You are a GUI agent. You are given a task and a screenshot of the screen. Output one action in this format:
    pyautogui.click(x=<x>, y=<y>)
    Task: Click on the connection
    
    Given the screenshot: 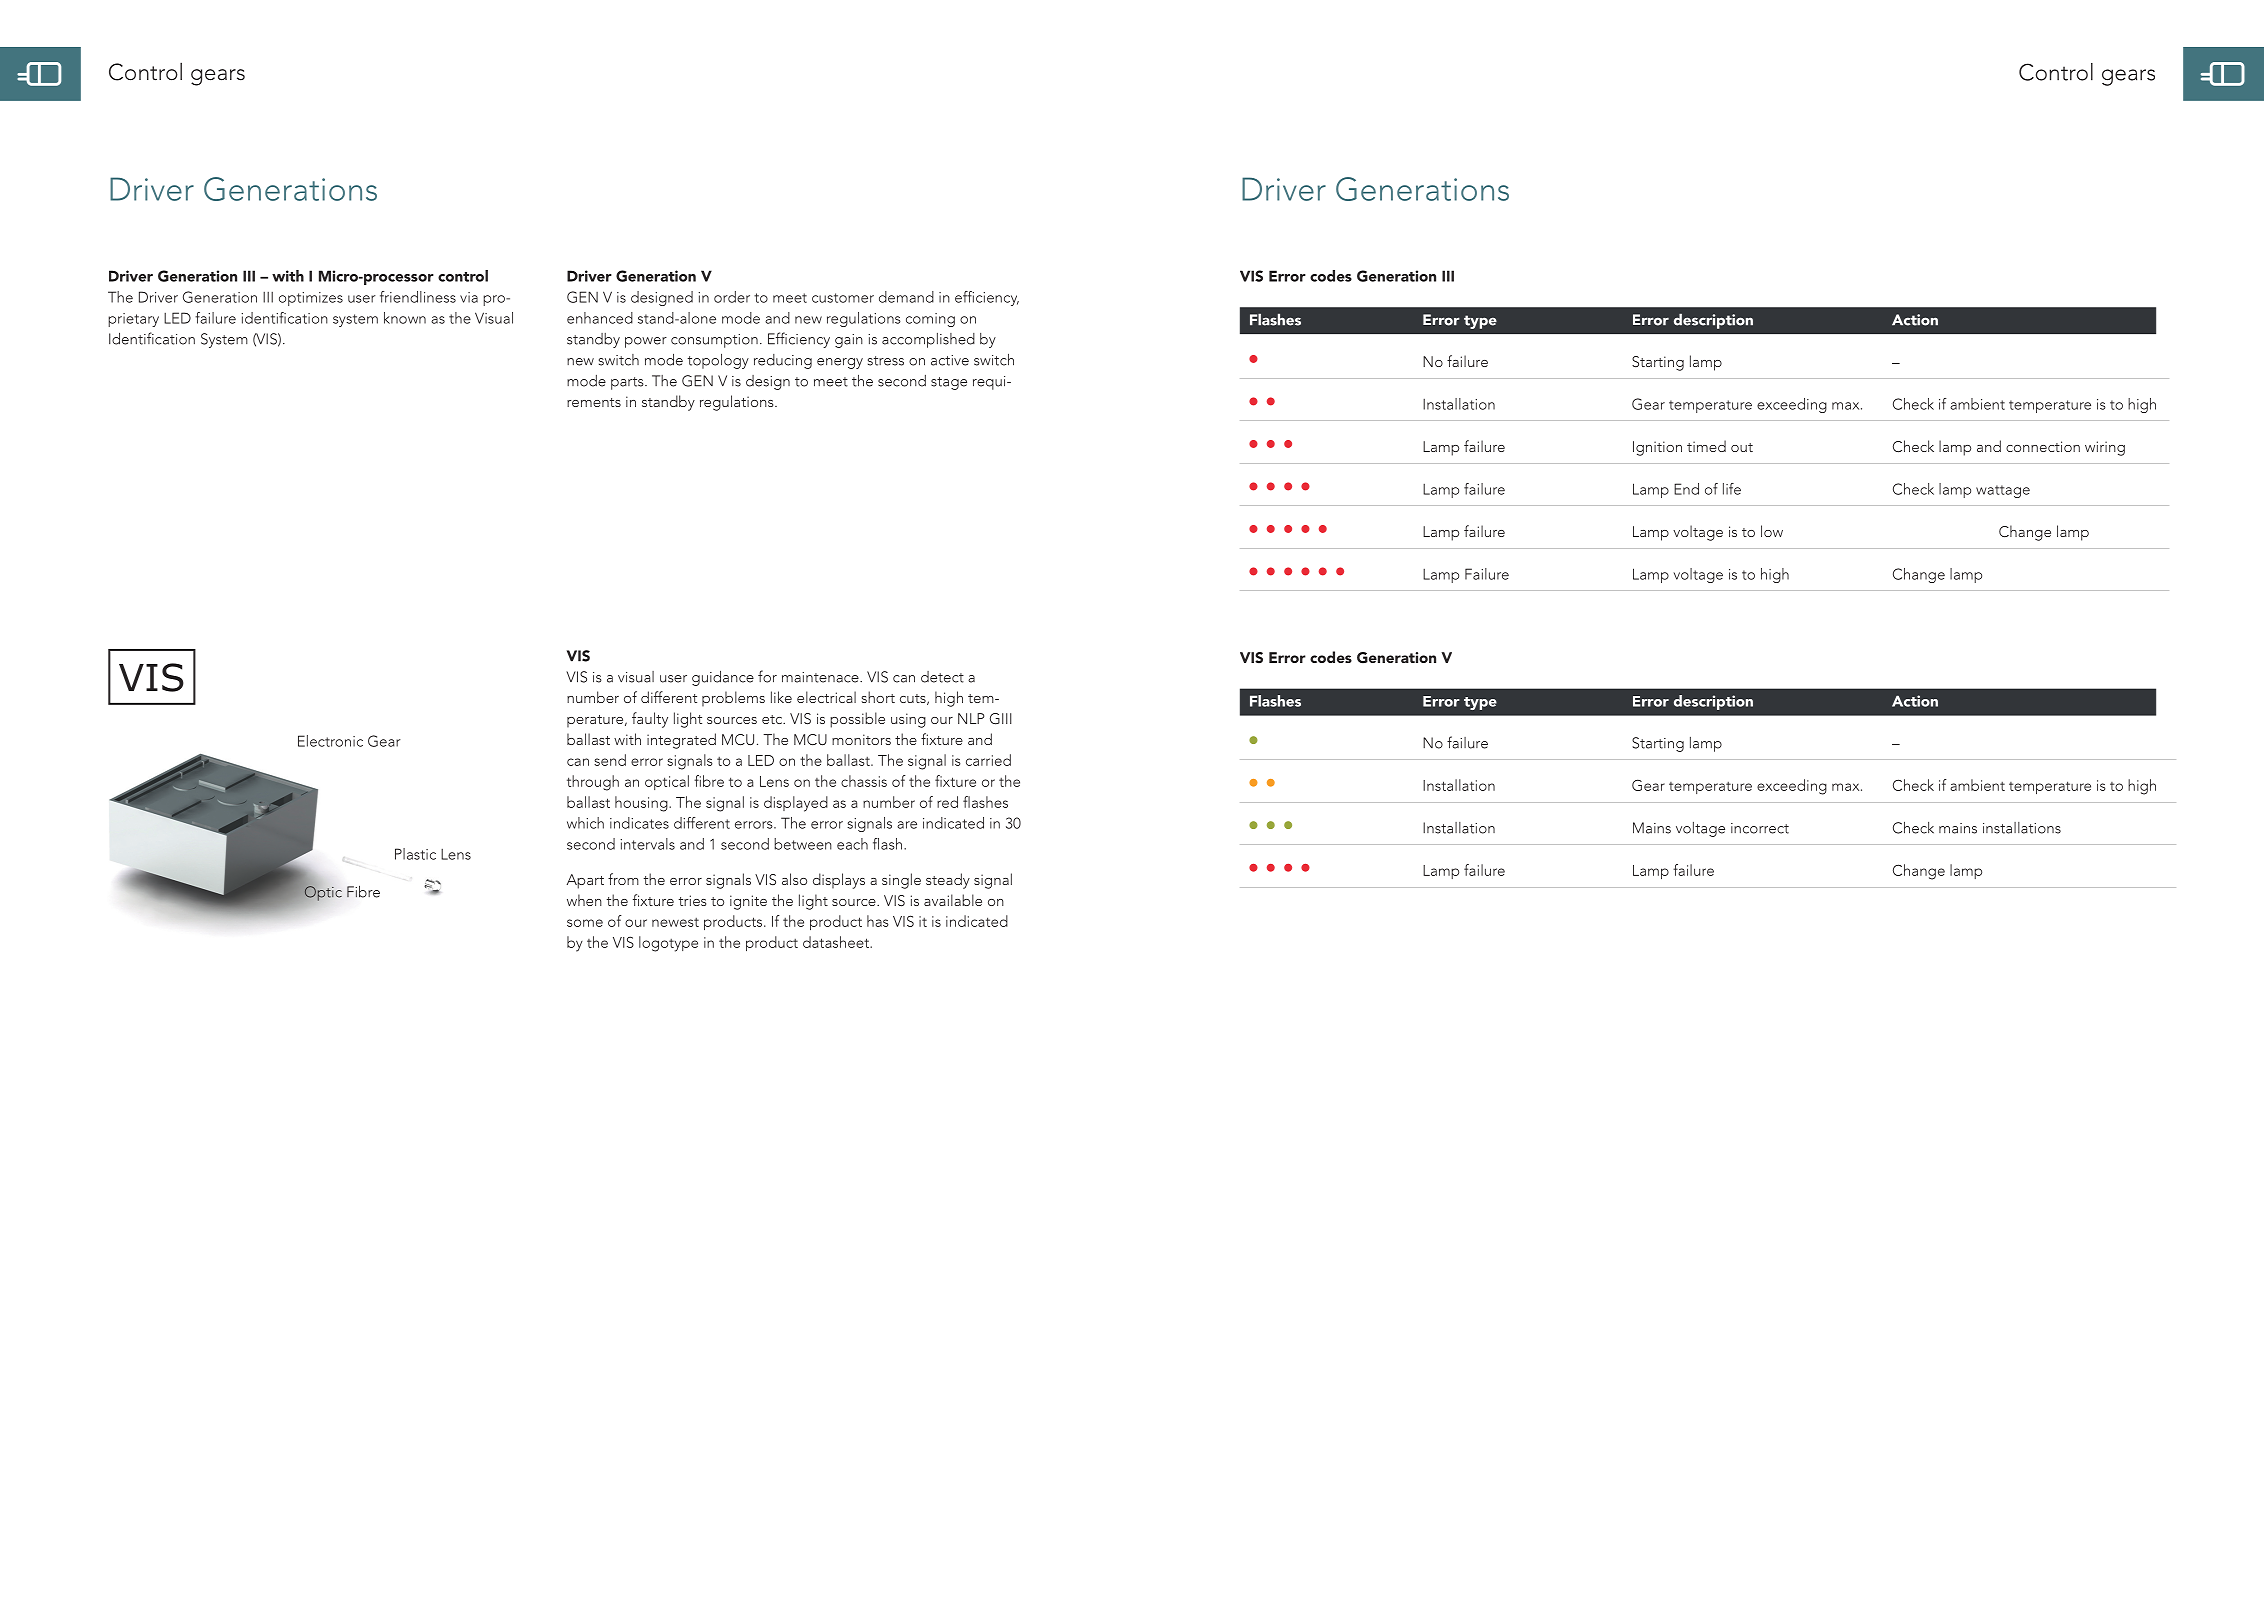 What is the action you would take?
    pyautogui.click(x=2043, y=446)
